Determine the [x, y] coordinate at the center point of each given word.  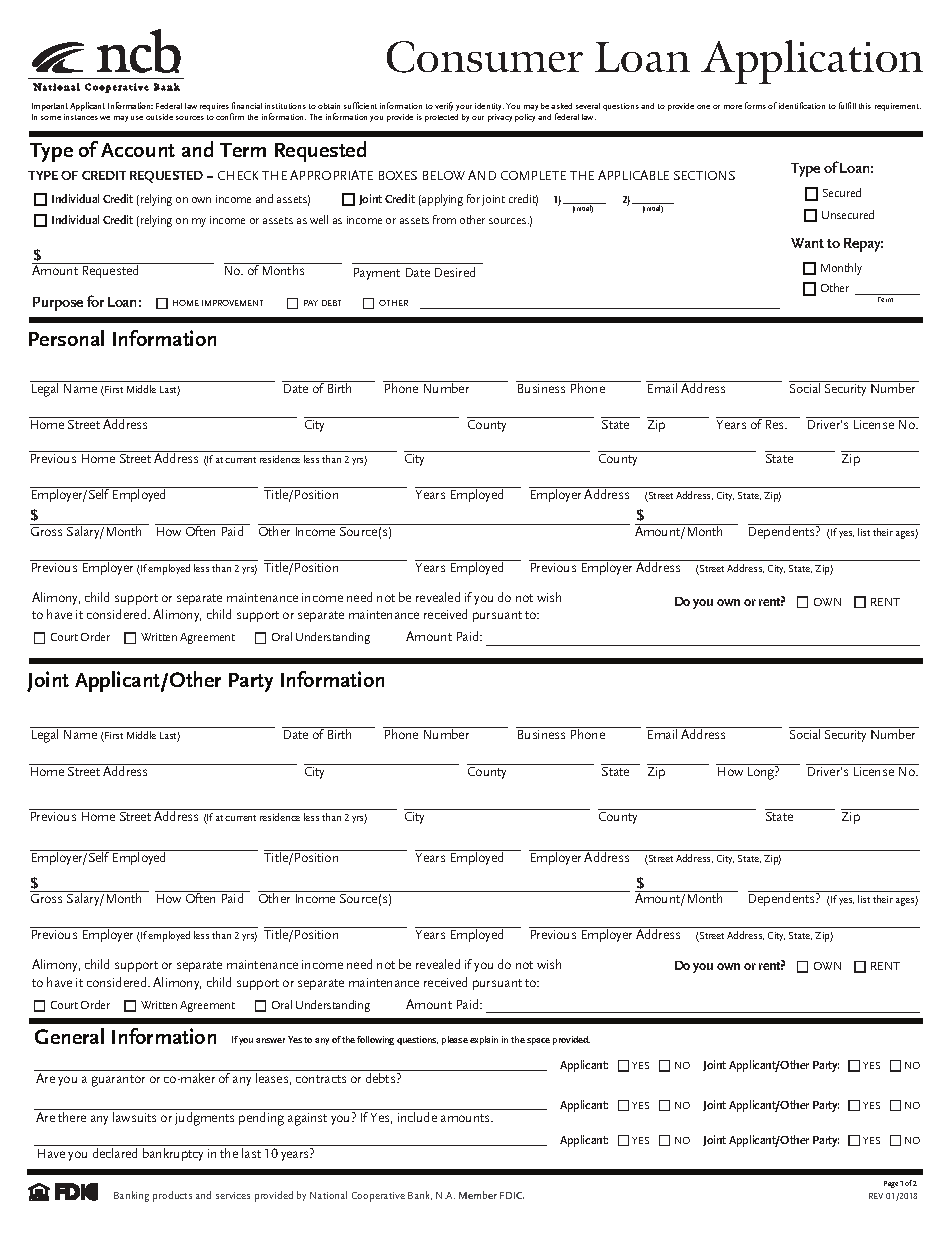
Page [891, 1184]
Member [478, 1195]
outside [159, 117]
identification [802, 105]
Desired [455, 272]
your [464, 108]
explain [484, 1040]
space [538, 1041]
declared [115, 1151]
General [69, 1036]
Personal [66, 338]
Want [807, 243]
